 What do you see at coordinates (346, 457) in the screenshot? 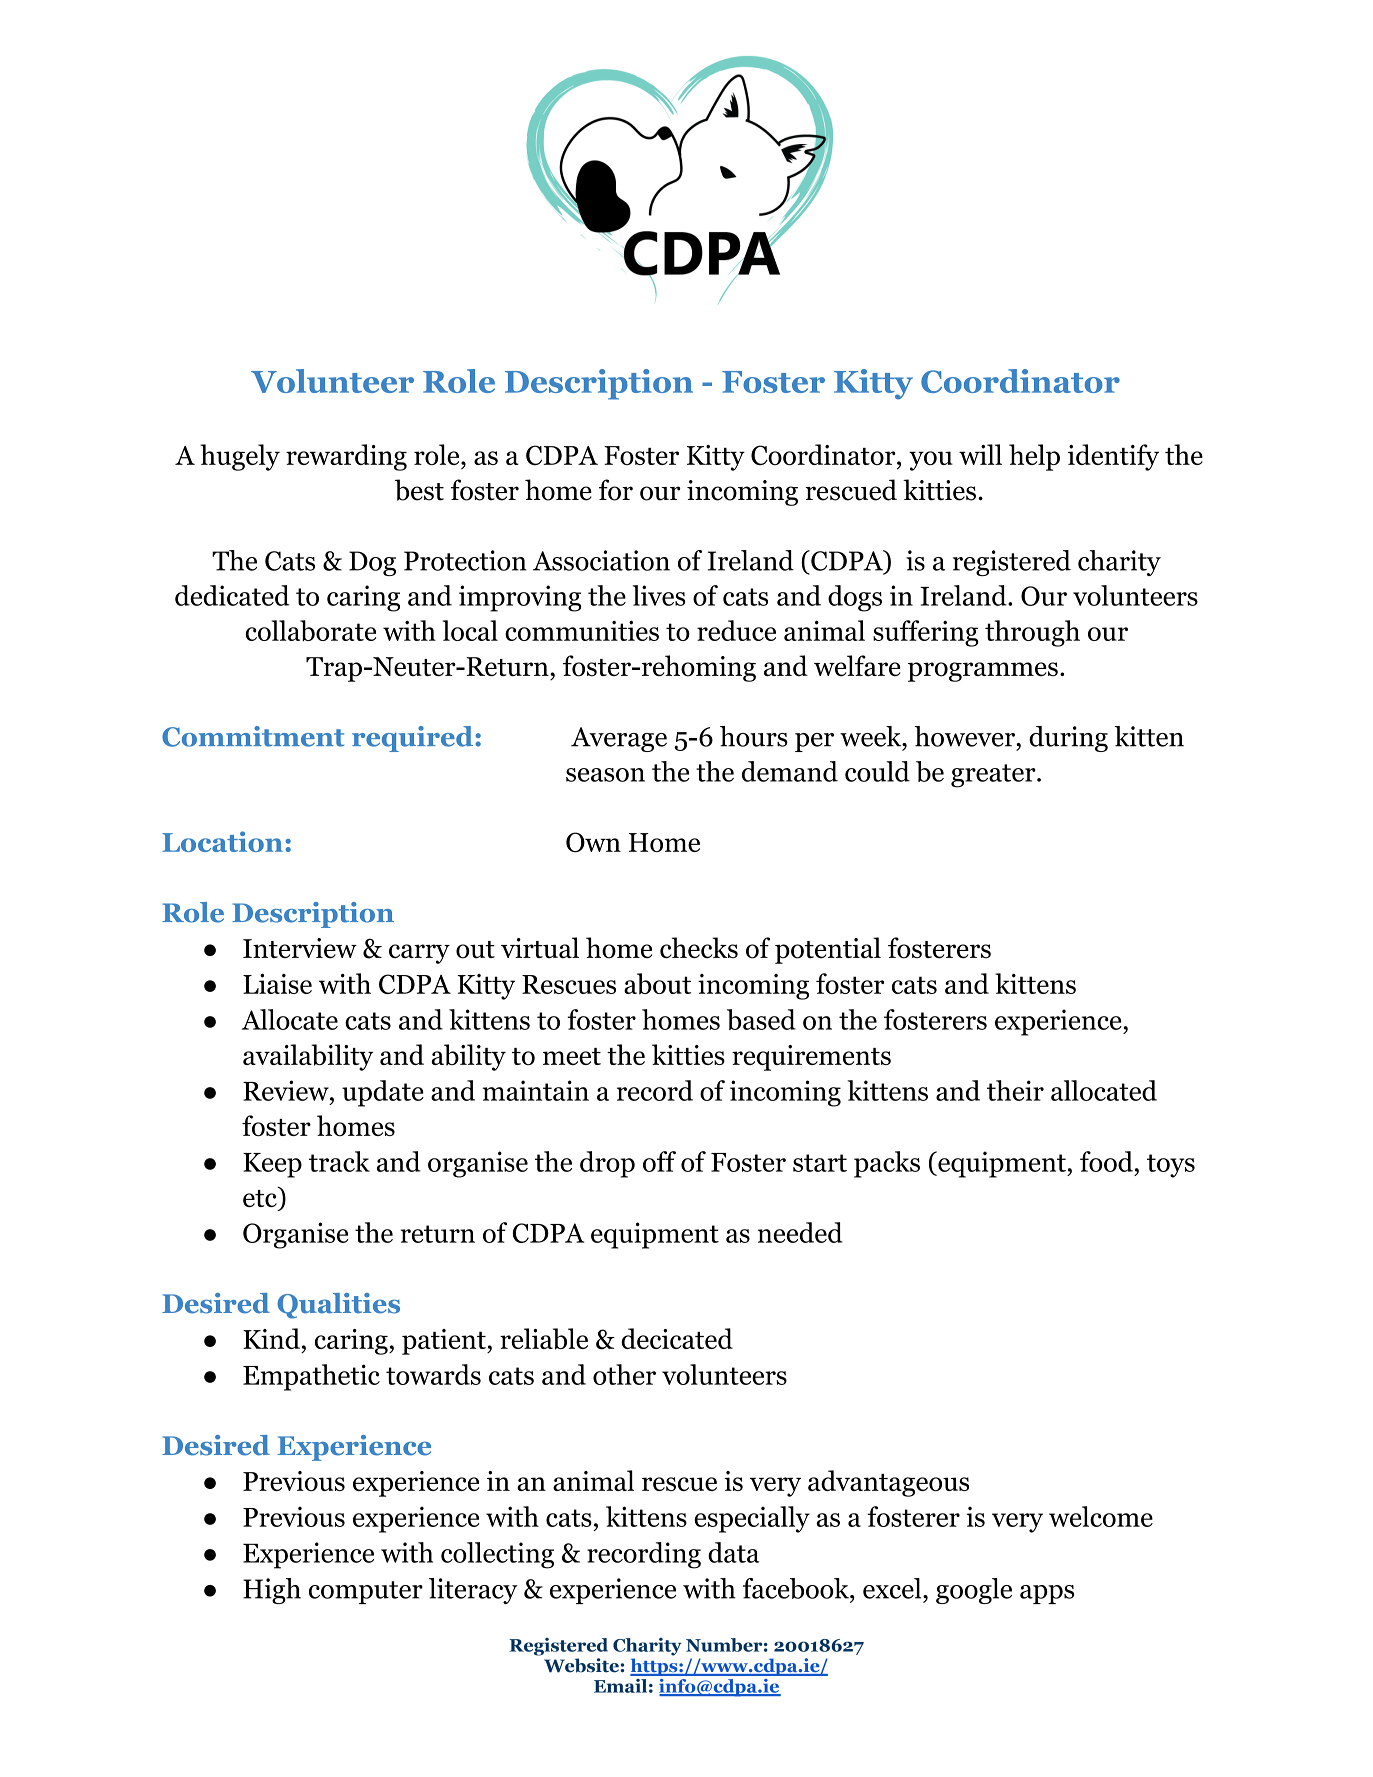
I see `rewarding` at bounding box center [346, 457].
